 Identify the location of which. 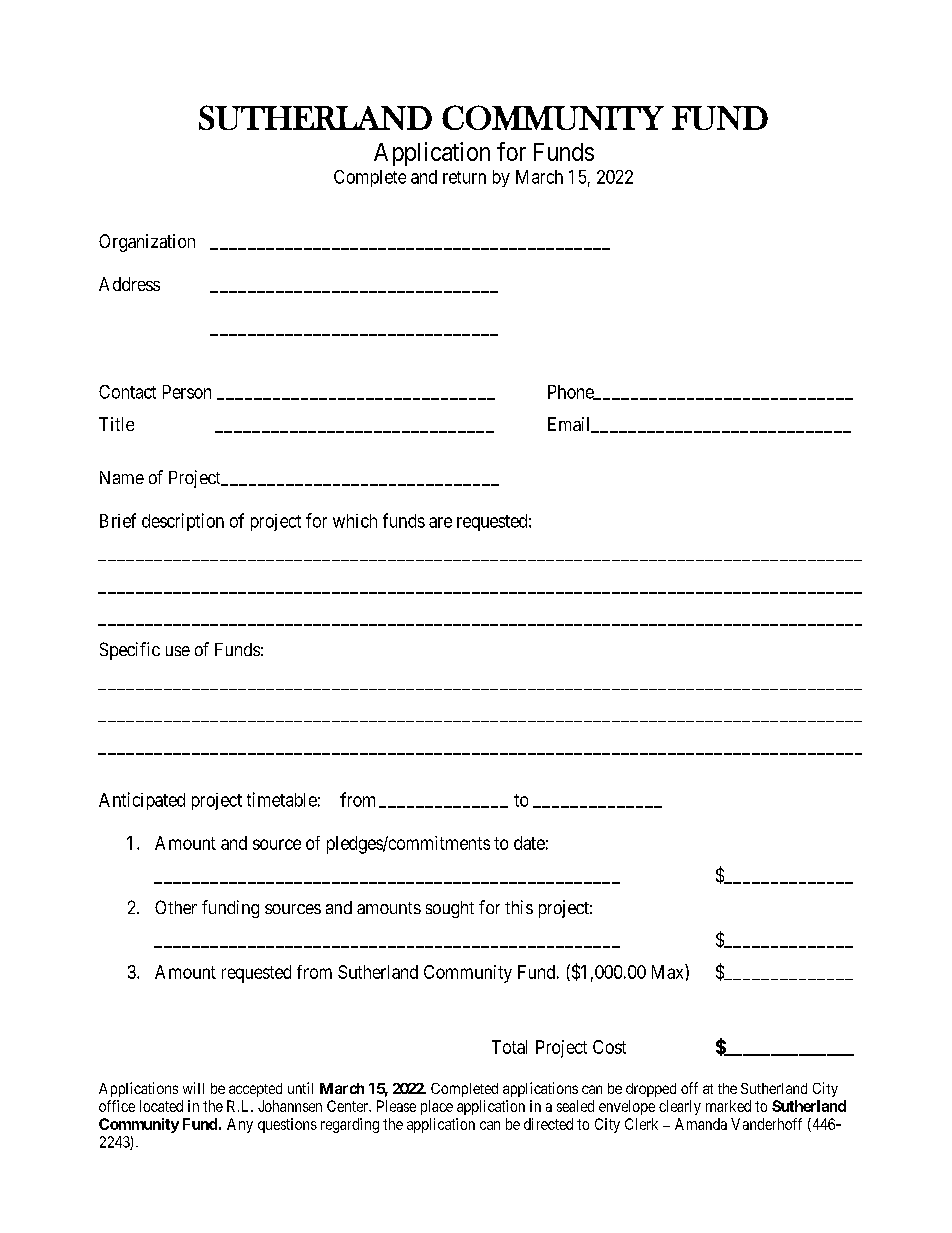
(355, 521).
